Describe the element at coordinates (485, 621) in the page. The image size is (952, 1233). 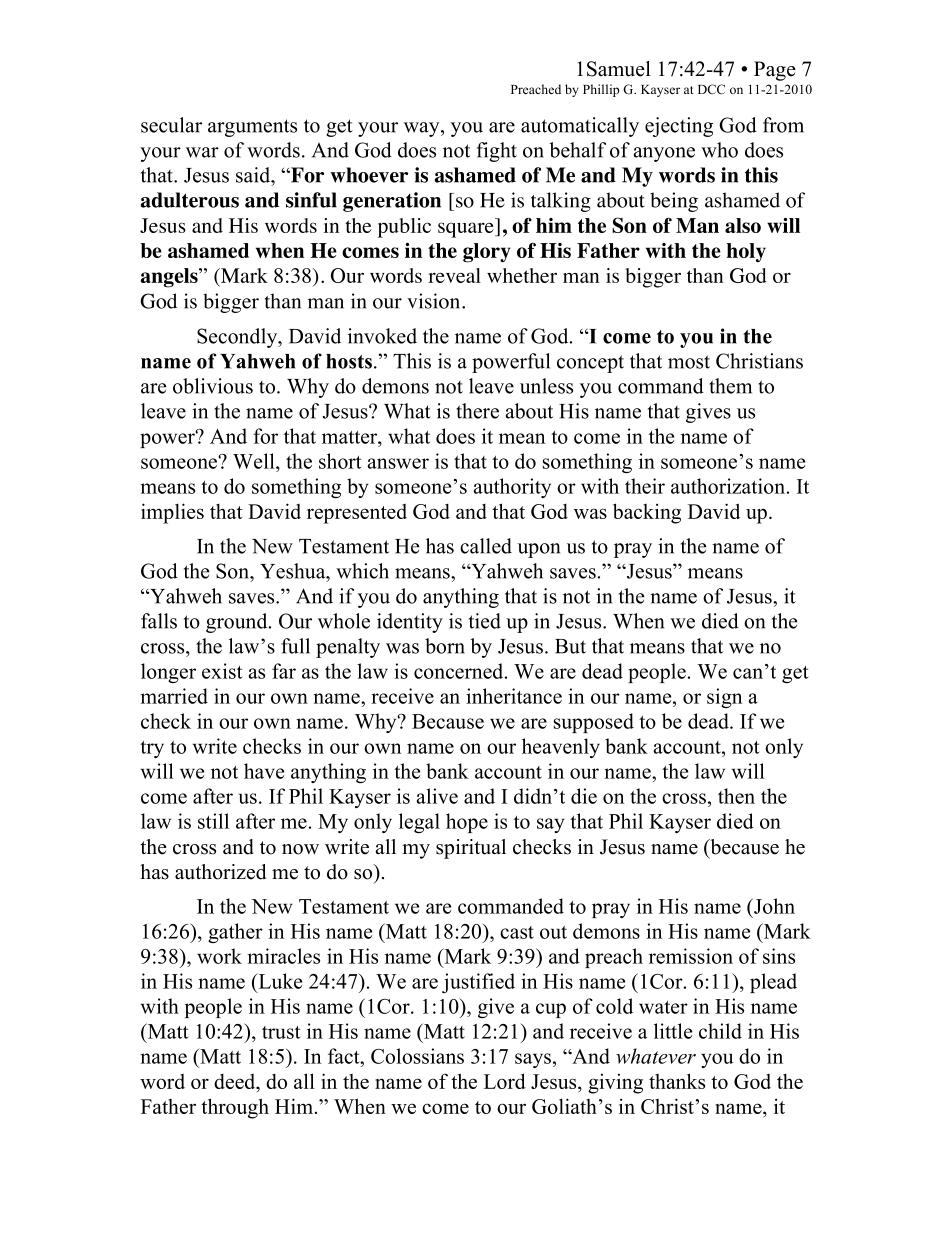
I see `tied` at that location.
